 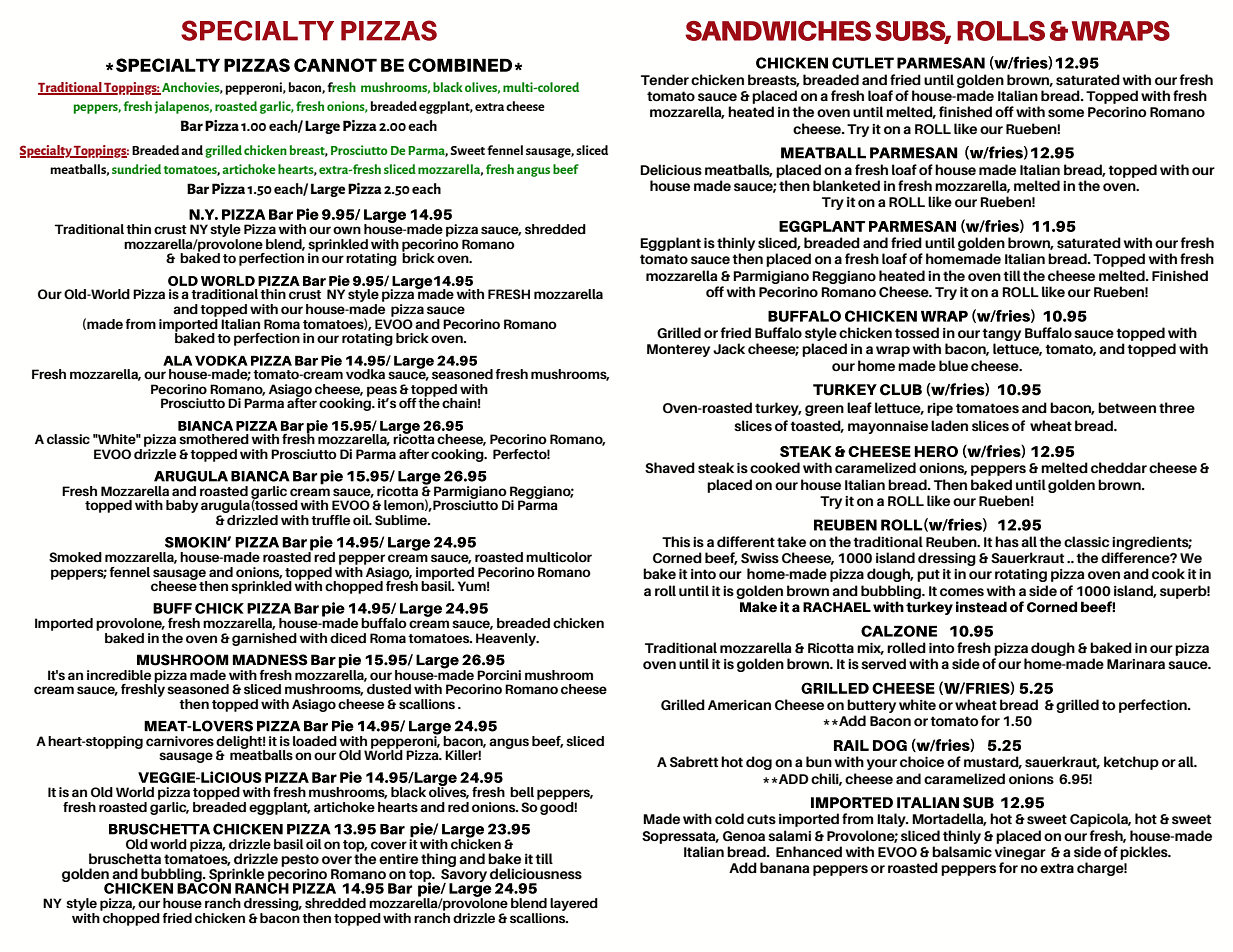 I want to click on Tender, so click(x=665, y=79).
